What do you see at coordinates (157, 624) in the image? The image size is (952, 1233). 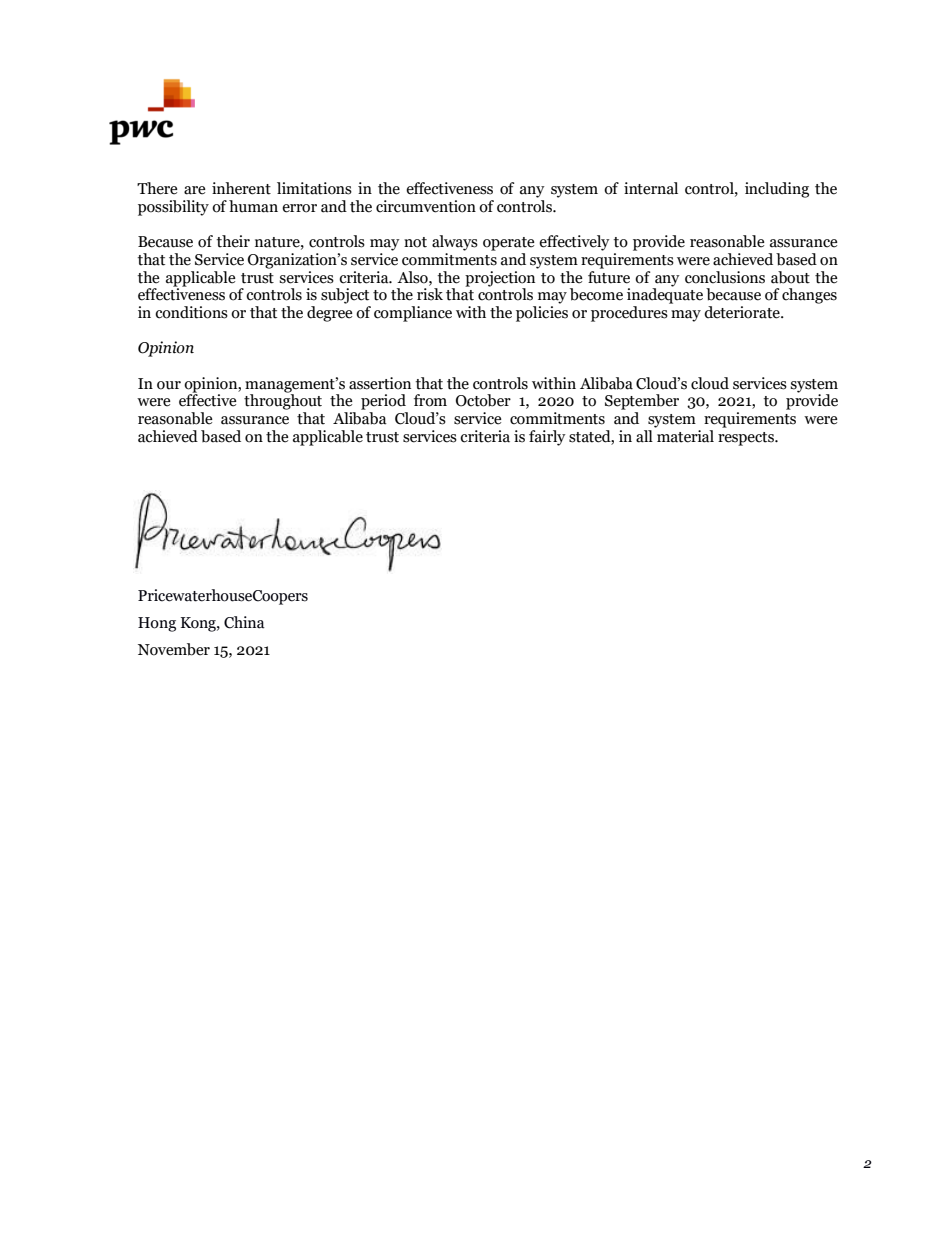 I see `Hong` at bounding box center [157, 624].
